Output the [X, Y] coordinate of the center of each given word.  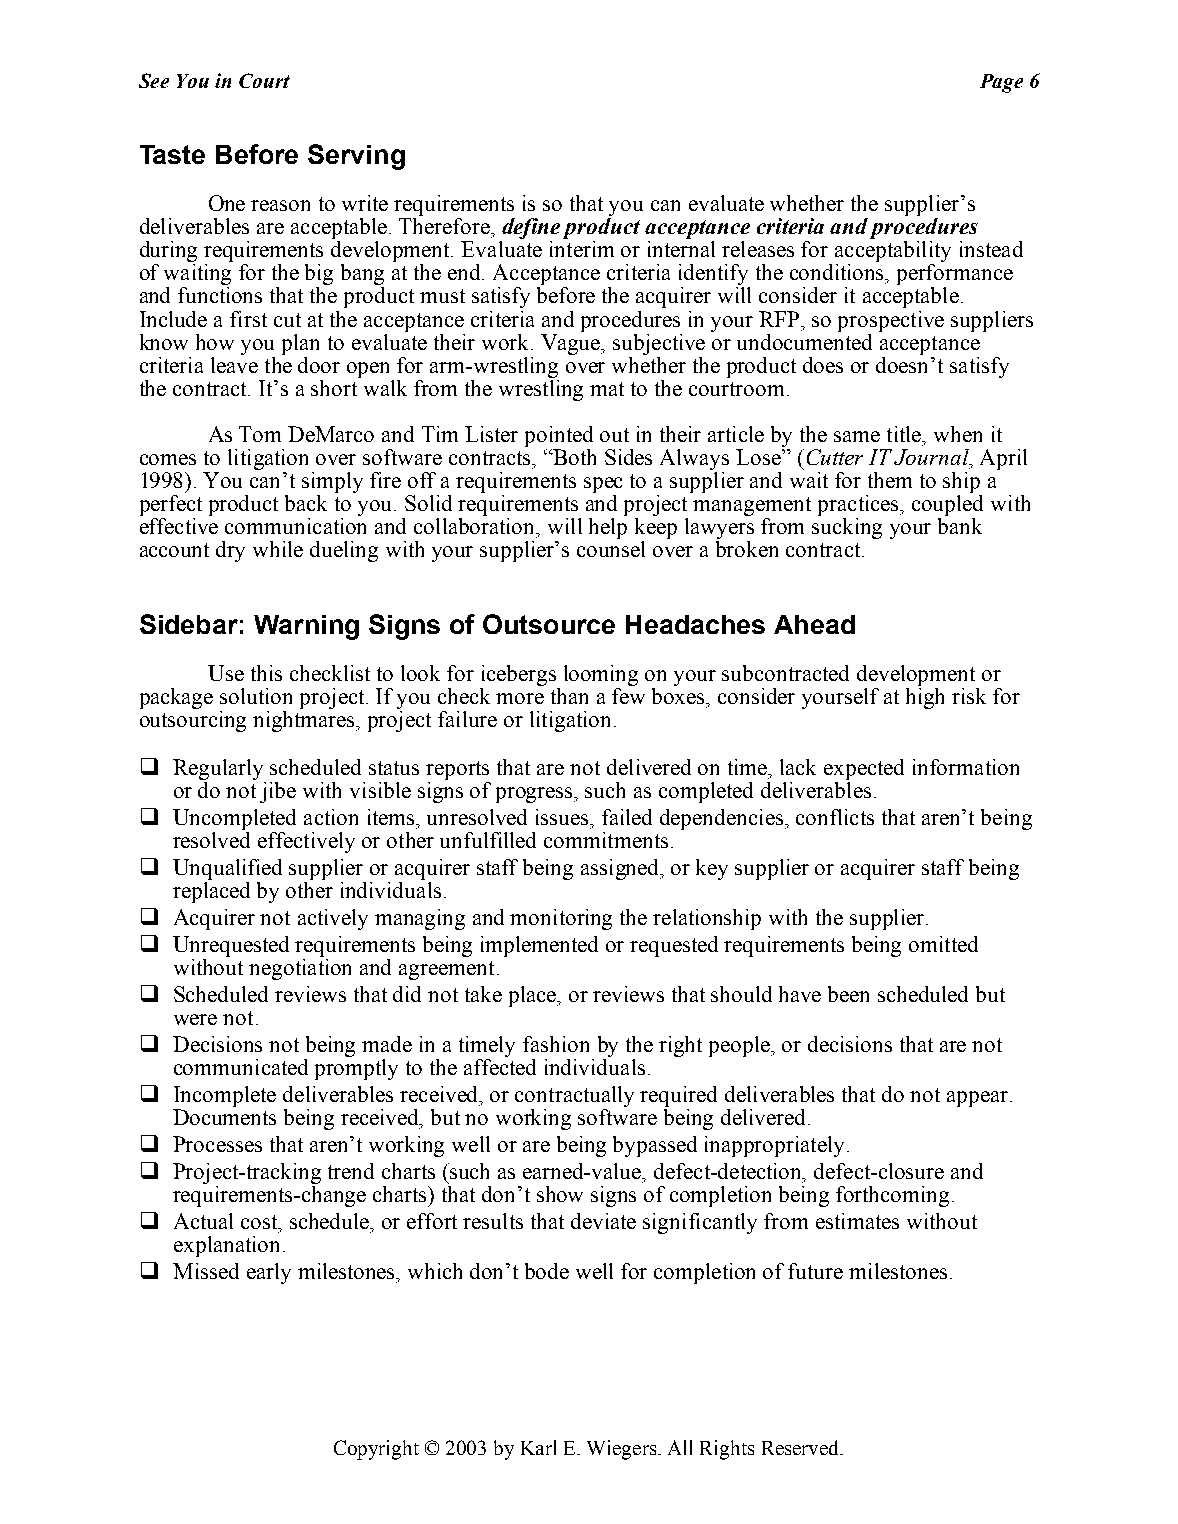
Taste [172, 154]
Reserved [802, 1447]
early [269, 1273]
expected [864, 769]
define [530, 230]
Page [1001, 83]
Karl [538, 1447]
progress [535, 795]
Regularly [218, 769]
